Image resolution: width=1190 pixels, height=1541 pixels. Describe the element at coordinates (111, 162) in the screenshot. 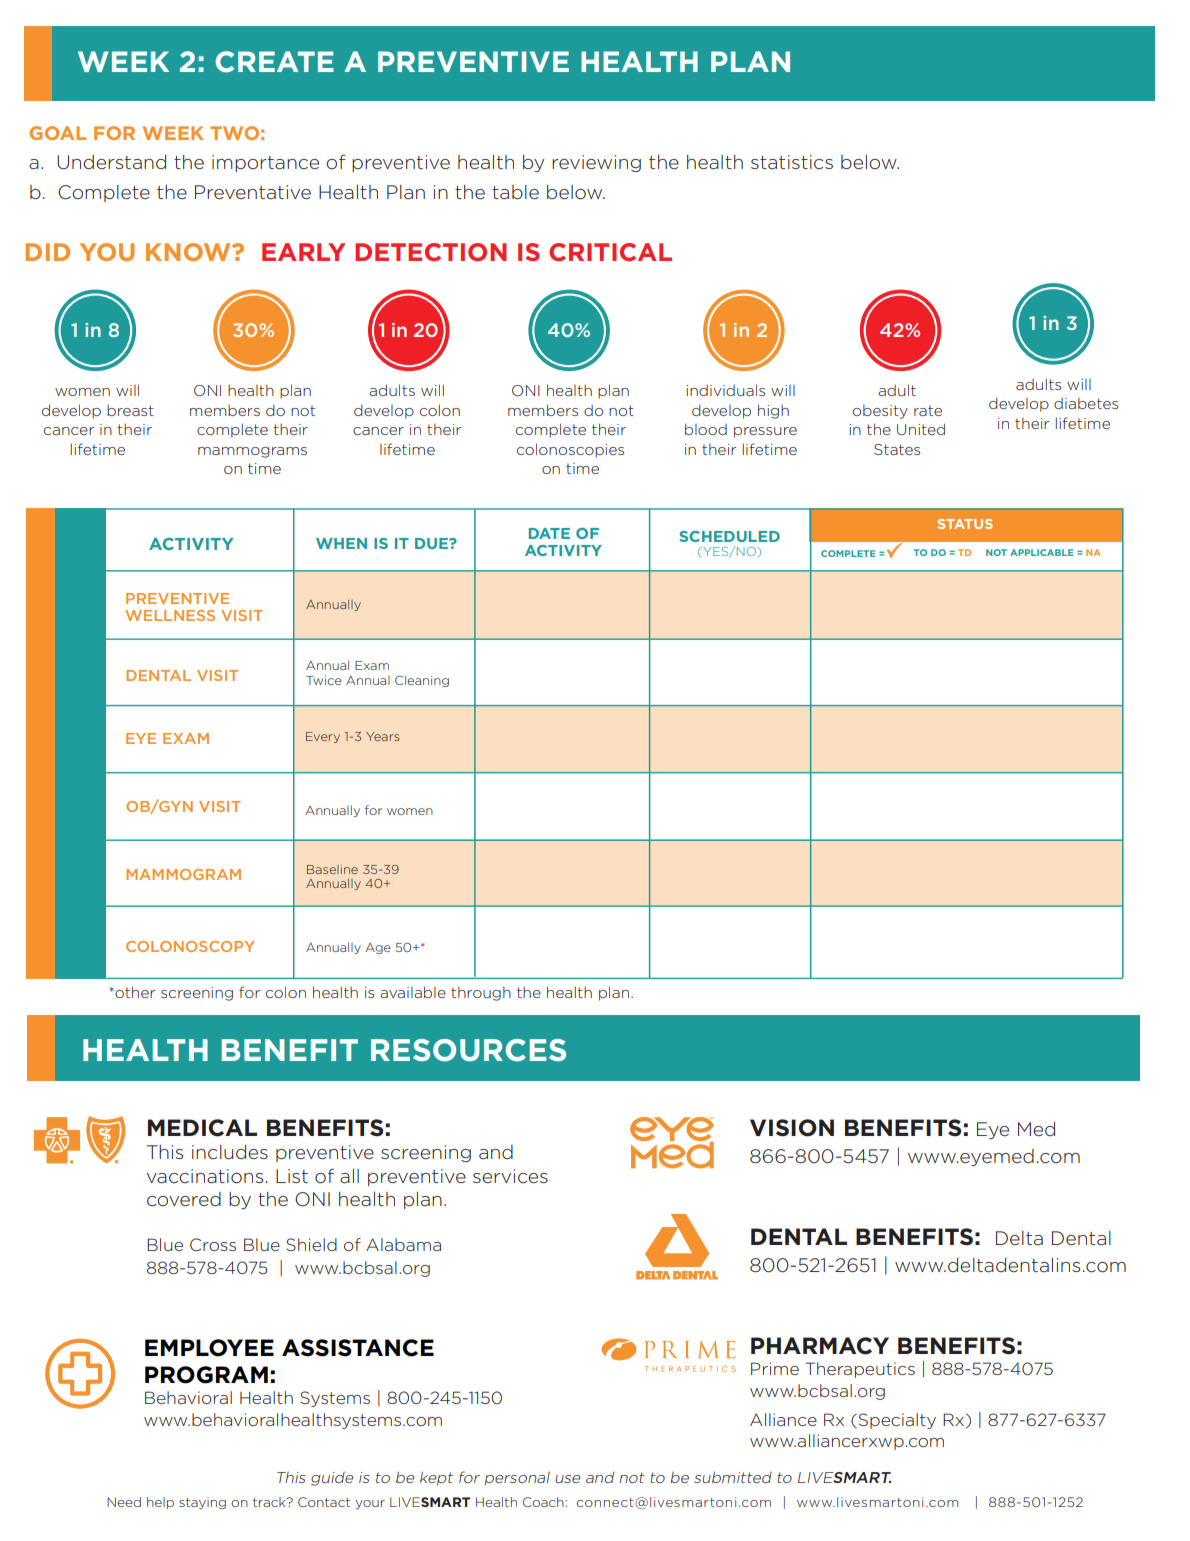

I see `Understand` at that location.
